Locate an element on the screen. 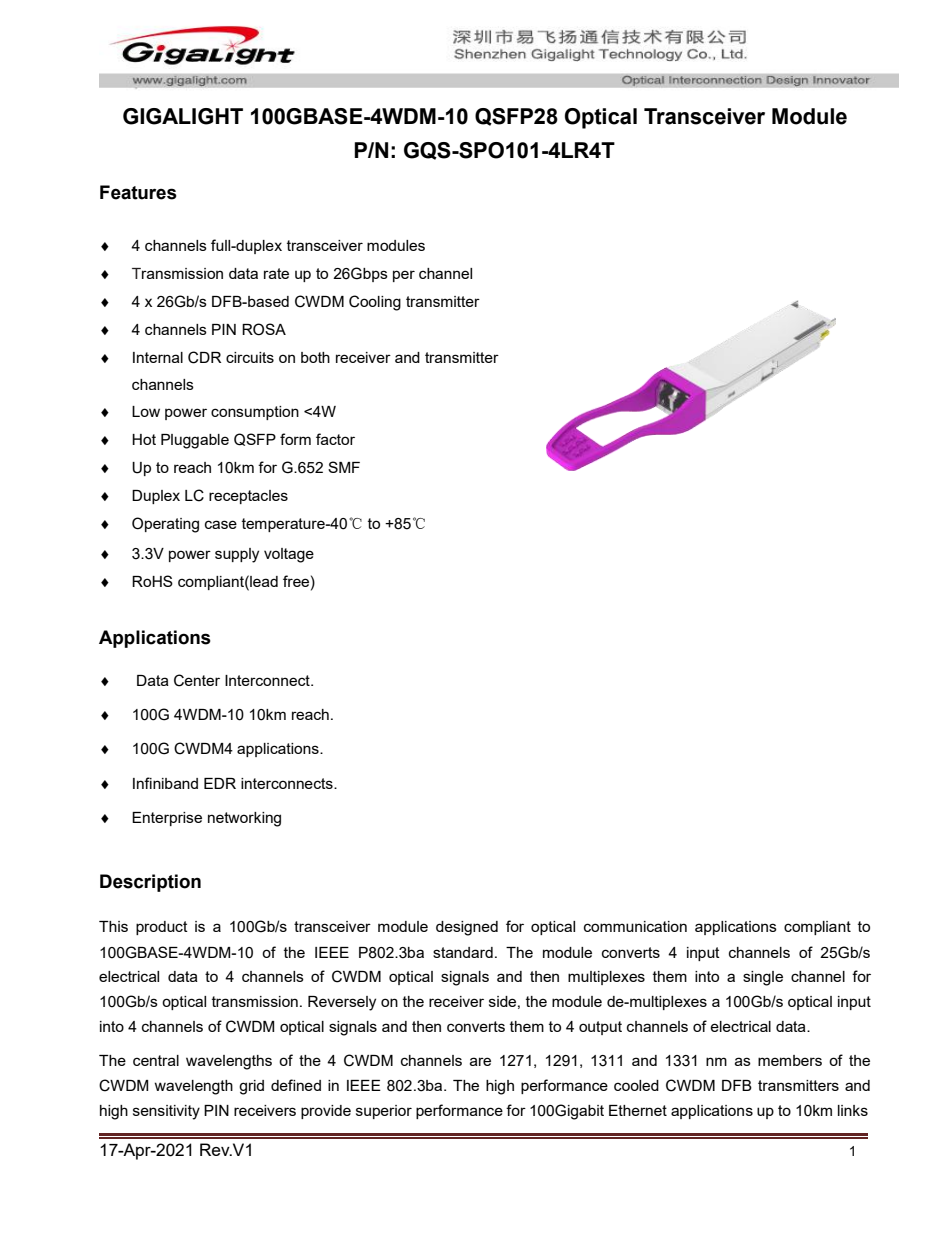 The height and width of the screenshot is (1233, 952). communication is located at coordinates (635, 926).
